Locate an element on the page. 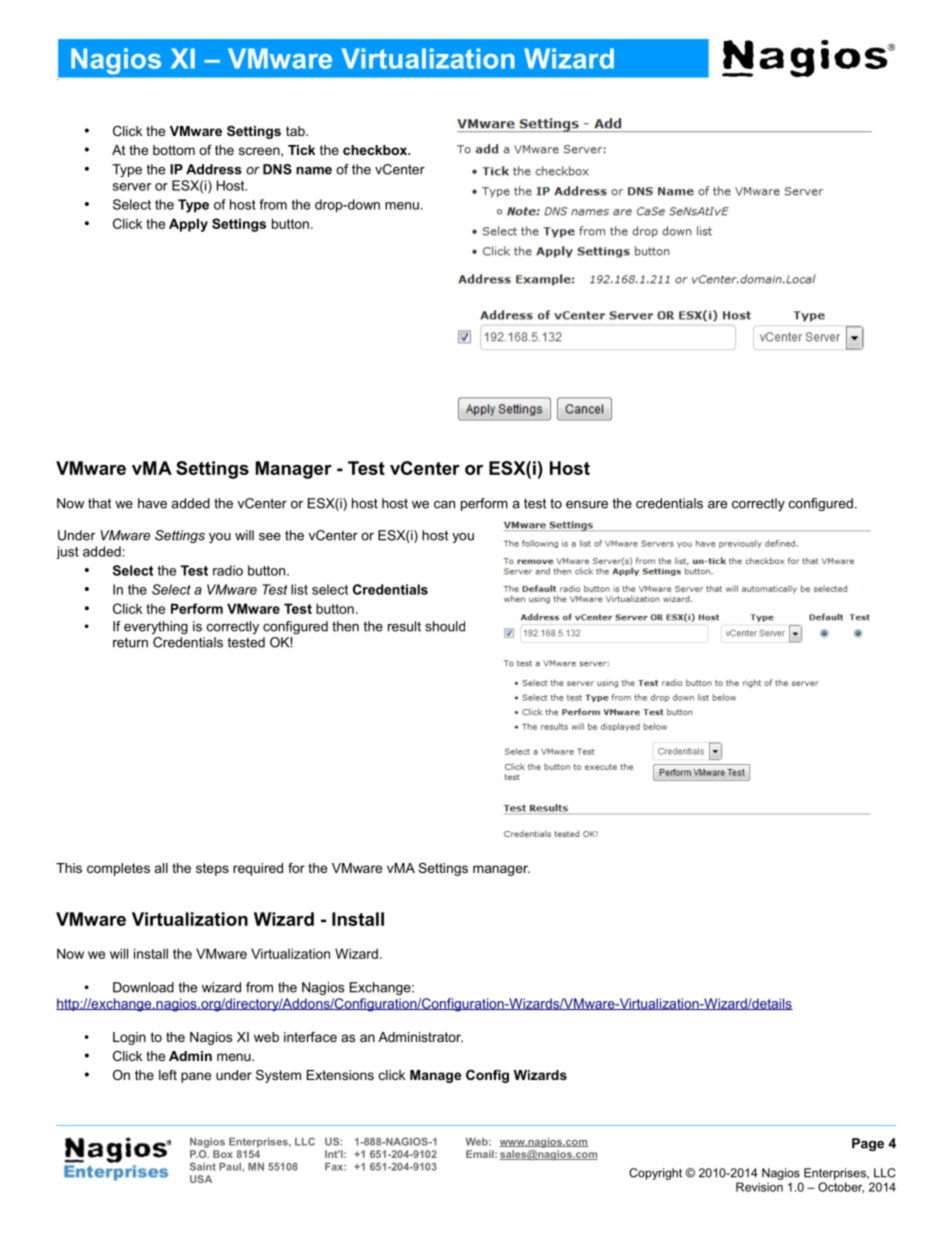 This page has width=952, height=1233. Page is located at coordinates (868, 1144).
